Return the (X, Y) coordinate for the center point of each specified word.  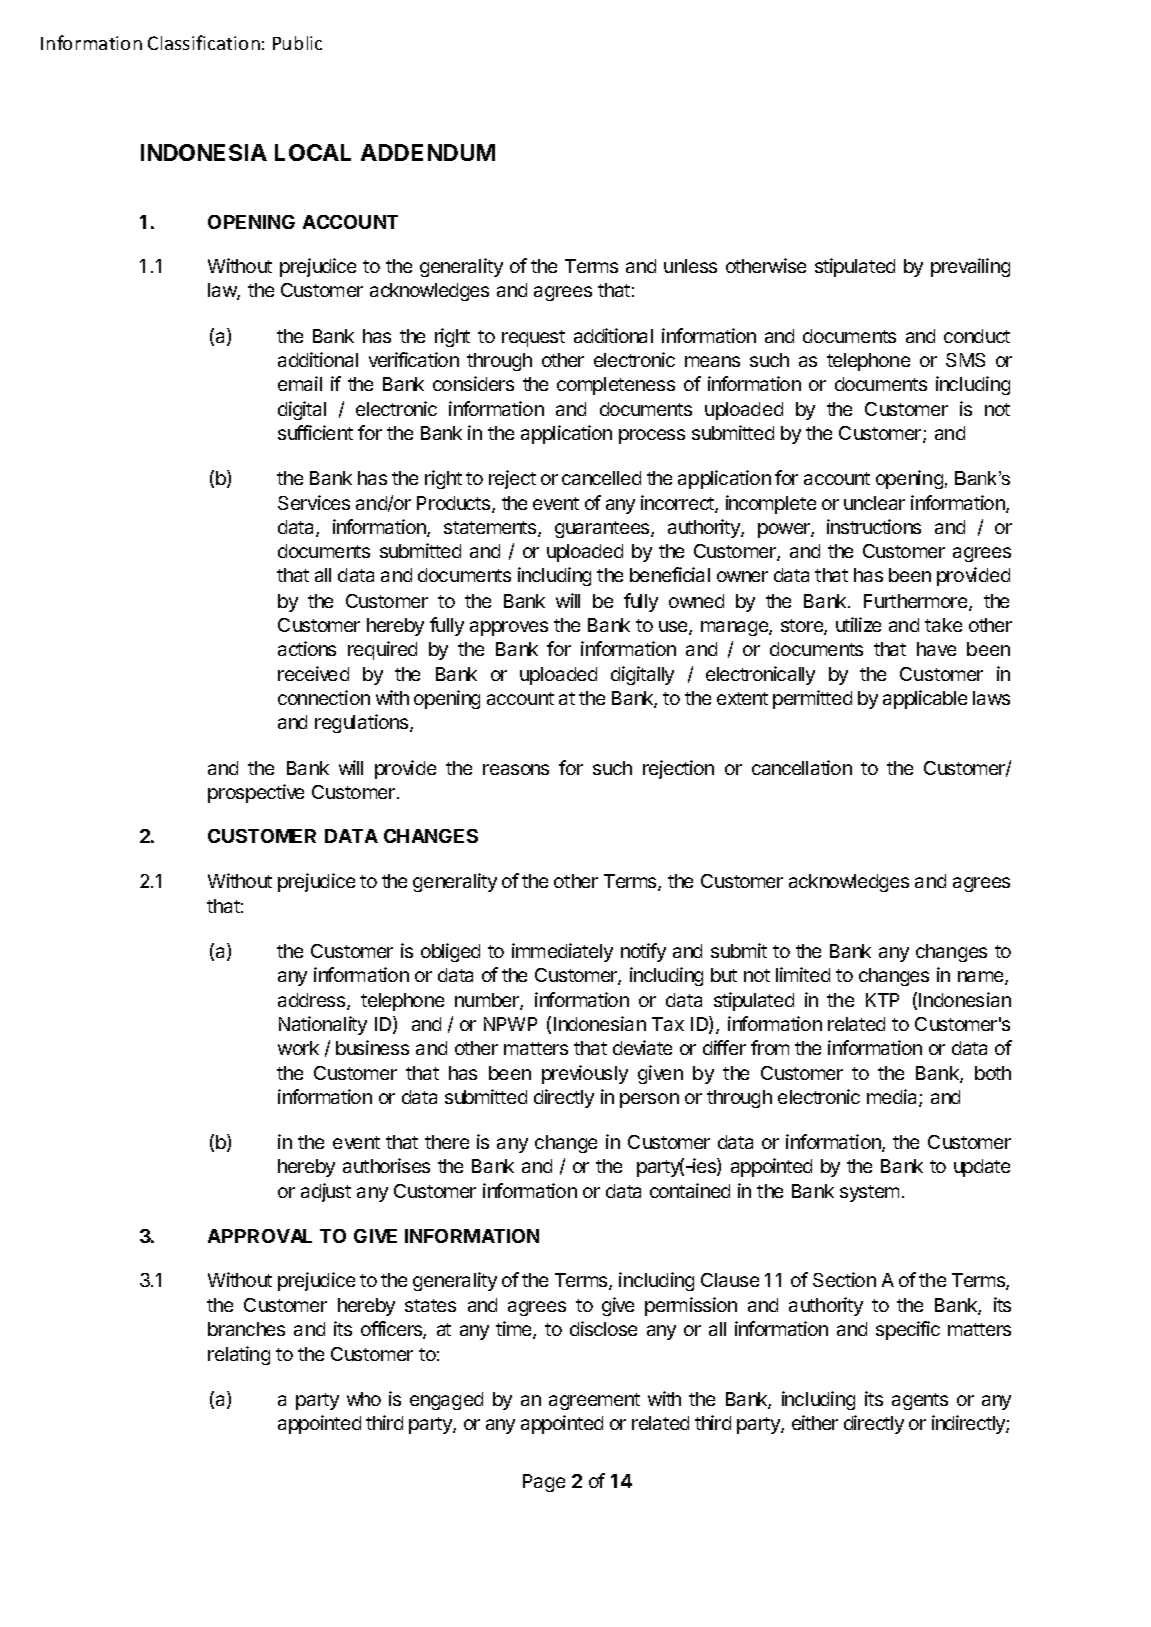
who (364, 1399)
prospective (256, 793)
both (993, 1073)
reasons (516, 769)
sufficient (315, 432)
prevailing (970, 267)
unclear (874, 503)
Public (297, 43)
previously (585, 1074)
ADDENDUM (428, 152)
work (298, 1048)
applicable (925, 699)
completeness (616, 386)
